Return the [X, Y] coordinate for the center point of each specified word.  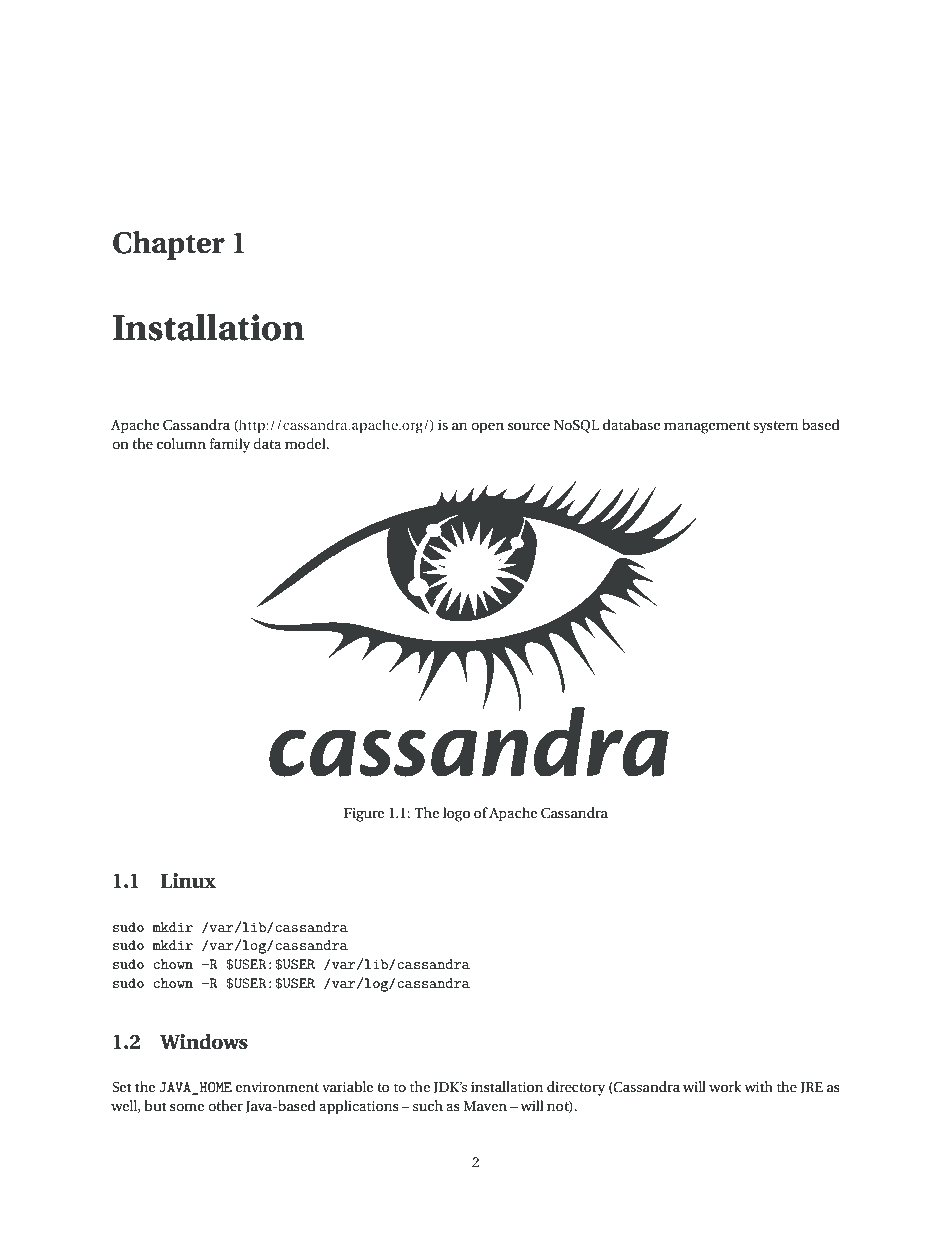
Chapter [169, 245]
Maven [485, 1106]
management [707, 427]
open [487, 428]
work [725, 1086]
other [225, 1105]
